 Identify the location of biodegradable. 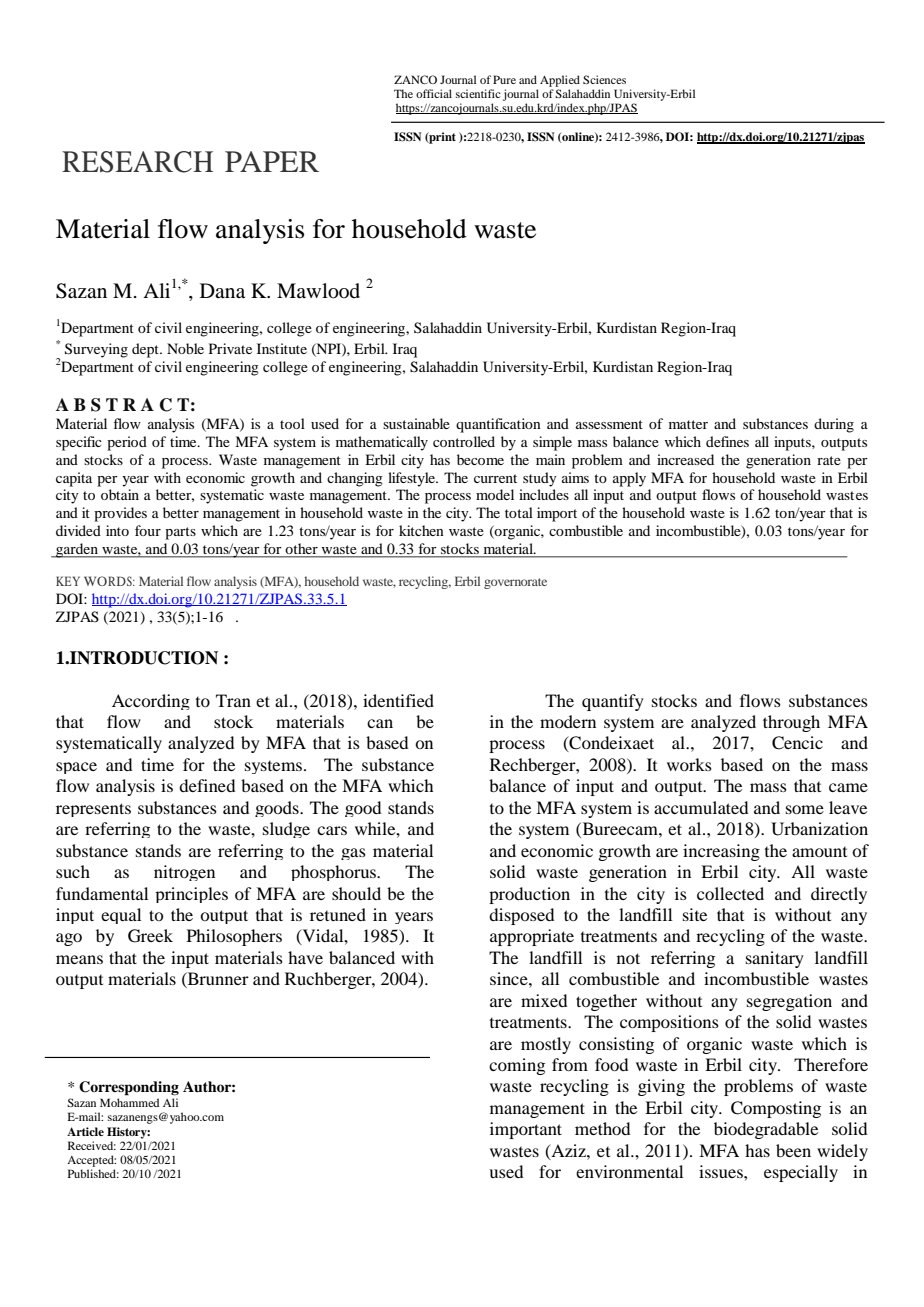
(766, 1130).
